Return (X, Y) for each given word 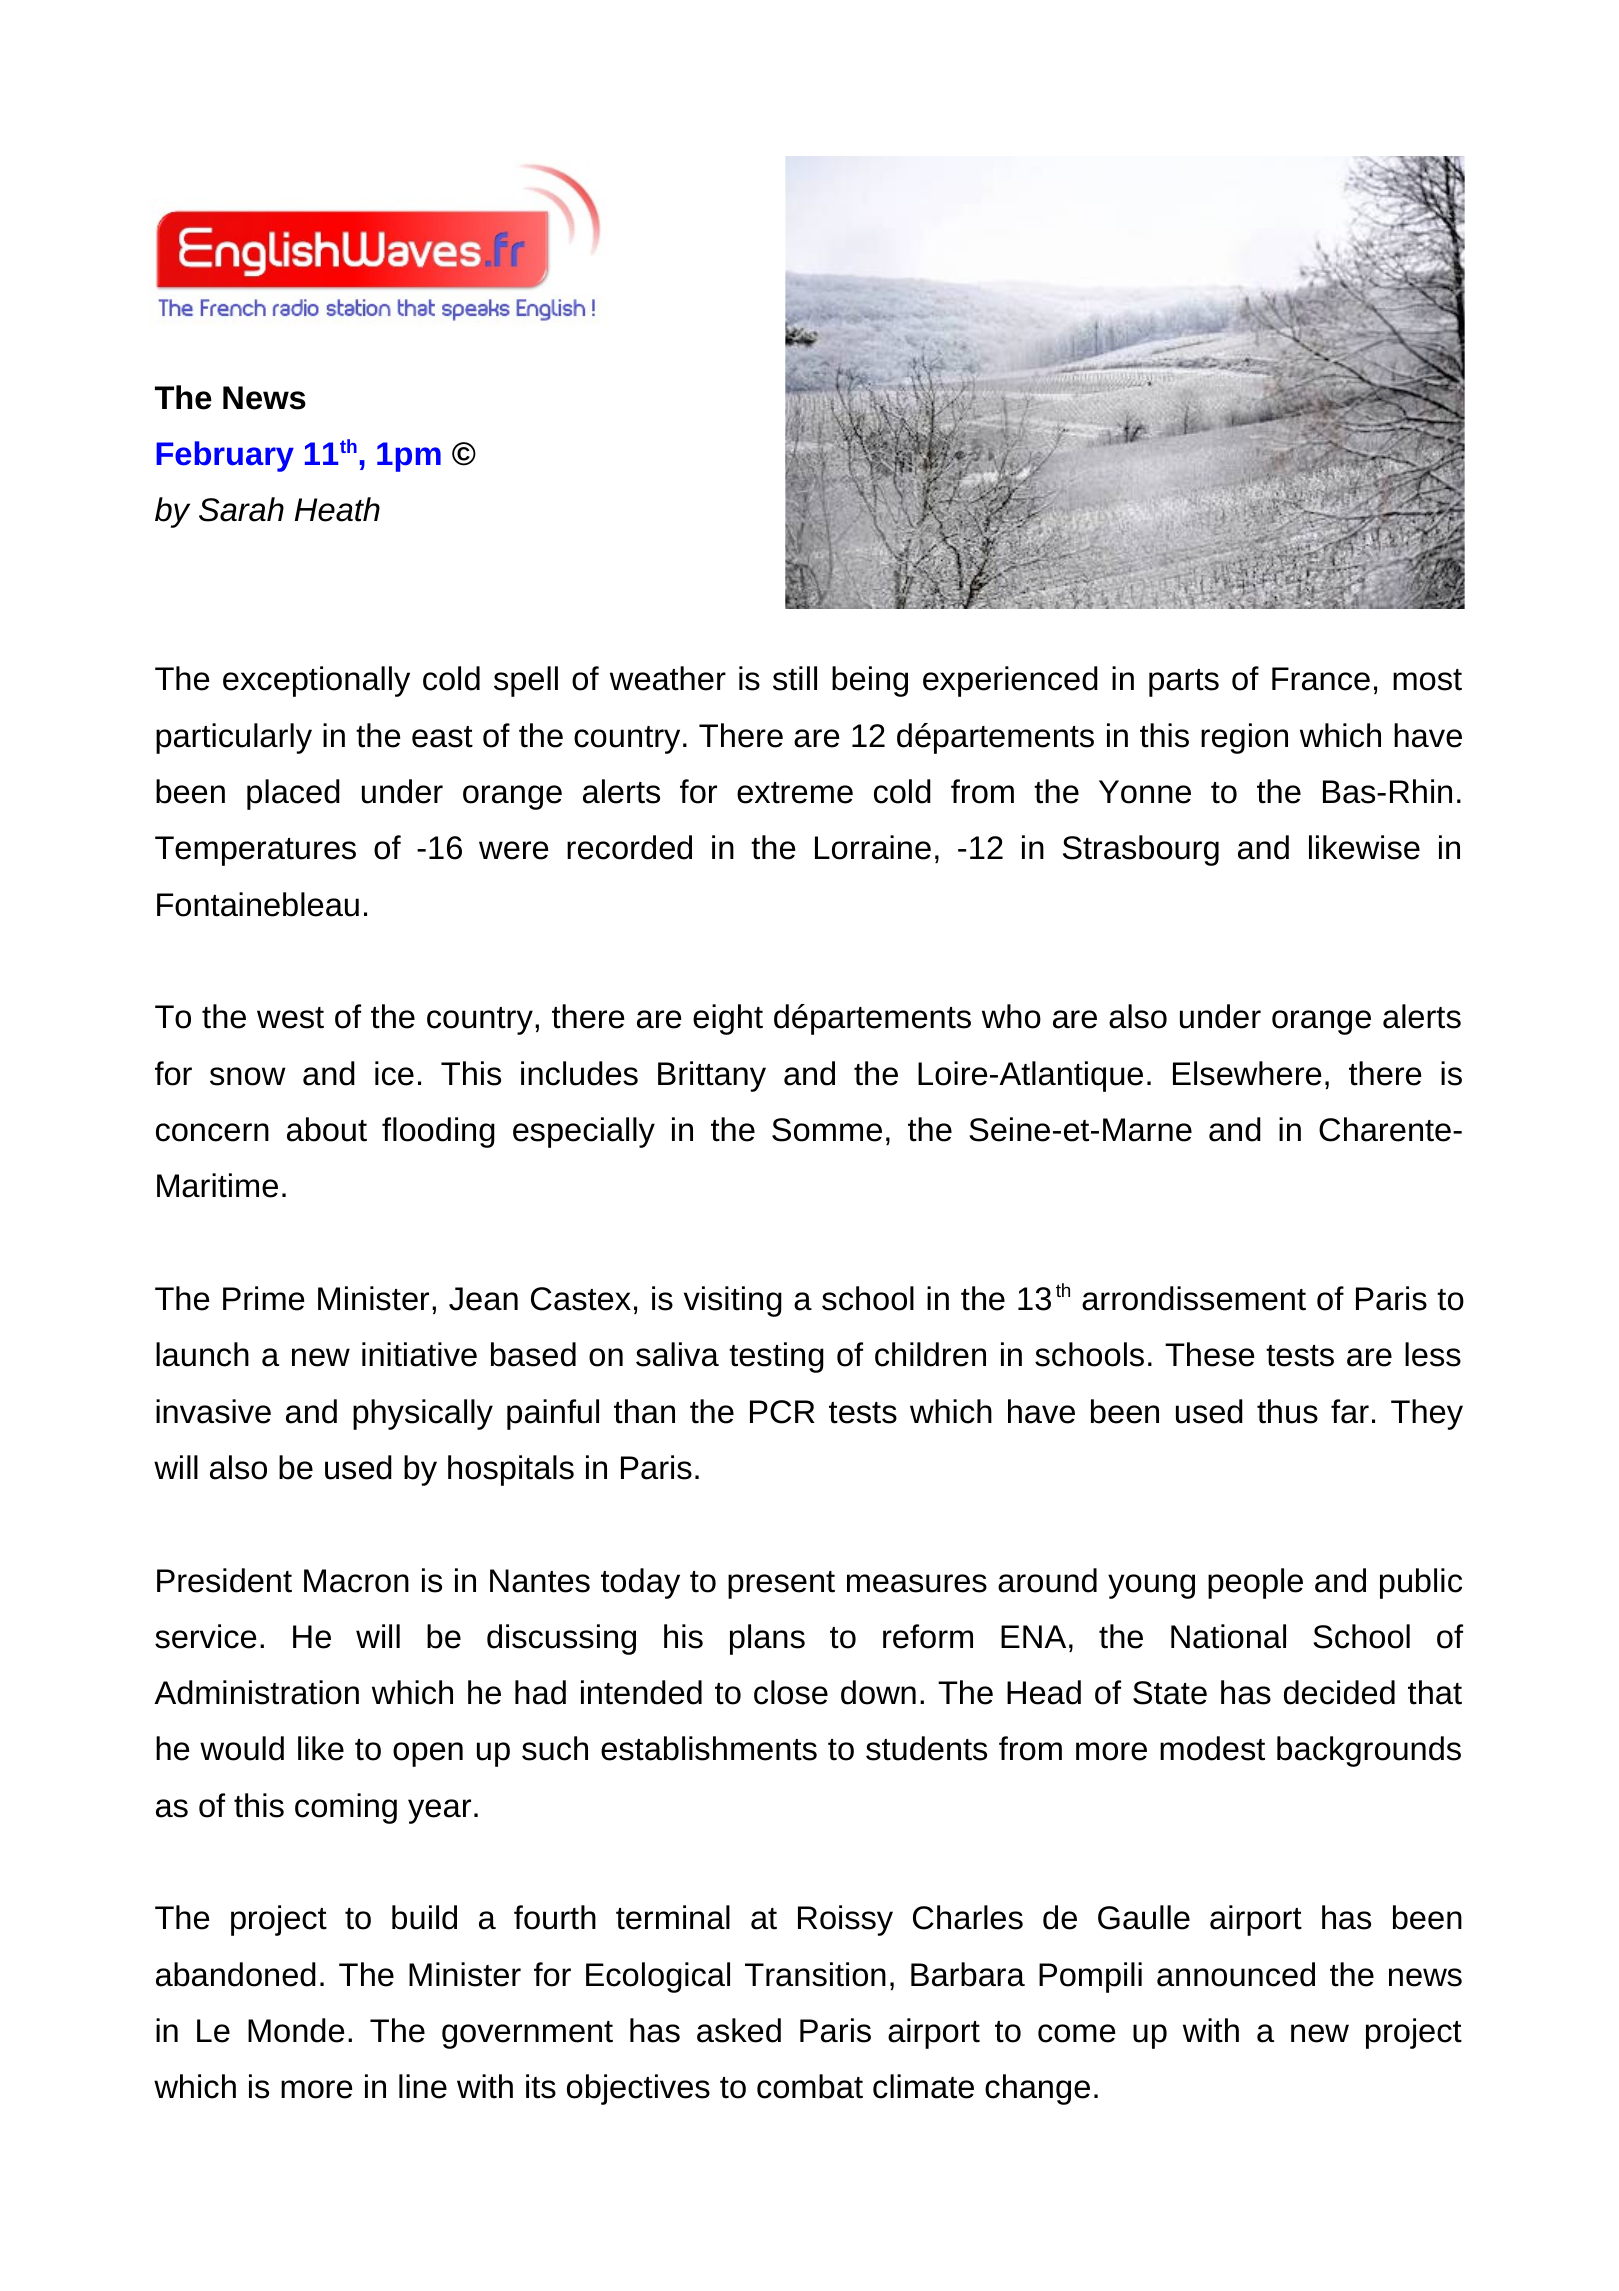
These (1210, 1354)
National (1228, 1636)
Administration (256, 1692)
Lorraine (873, 847)
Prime (264, 1298)
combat (810, 2086)
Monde (296, 2030)
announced (1236, 1974)
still (795, 678)
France (1321, 679)
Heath (337, 509)
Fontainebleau (258, 904)
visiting (733, 1301)
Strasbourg (1141, 850)
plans (767, 1639)
